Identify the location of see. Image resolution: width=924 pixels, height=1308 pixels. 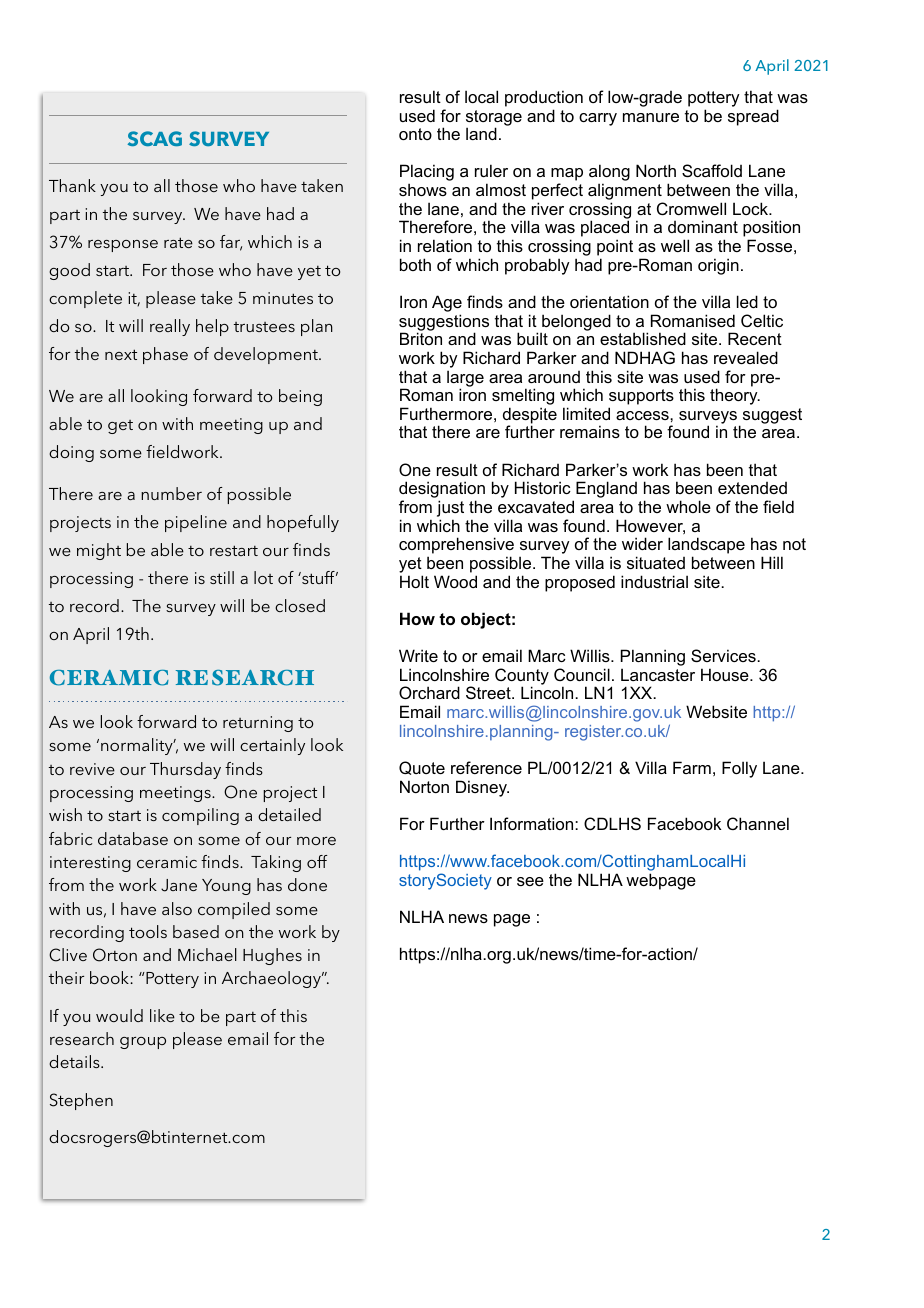
(530, 881).
